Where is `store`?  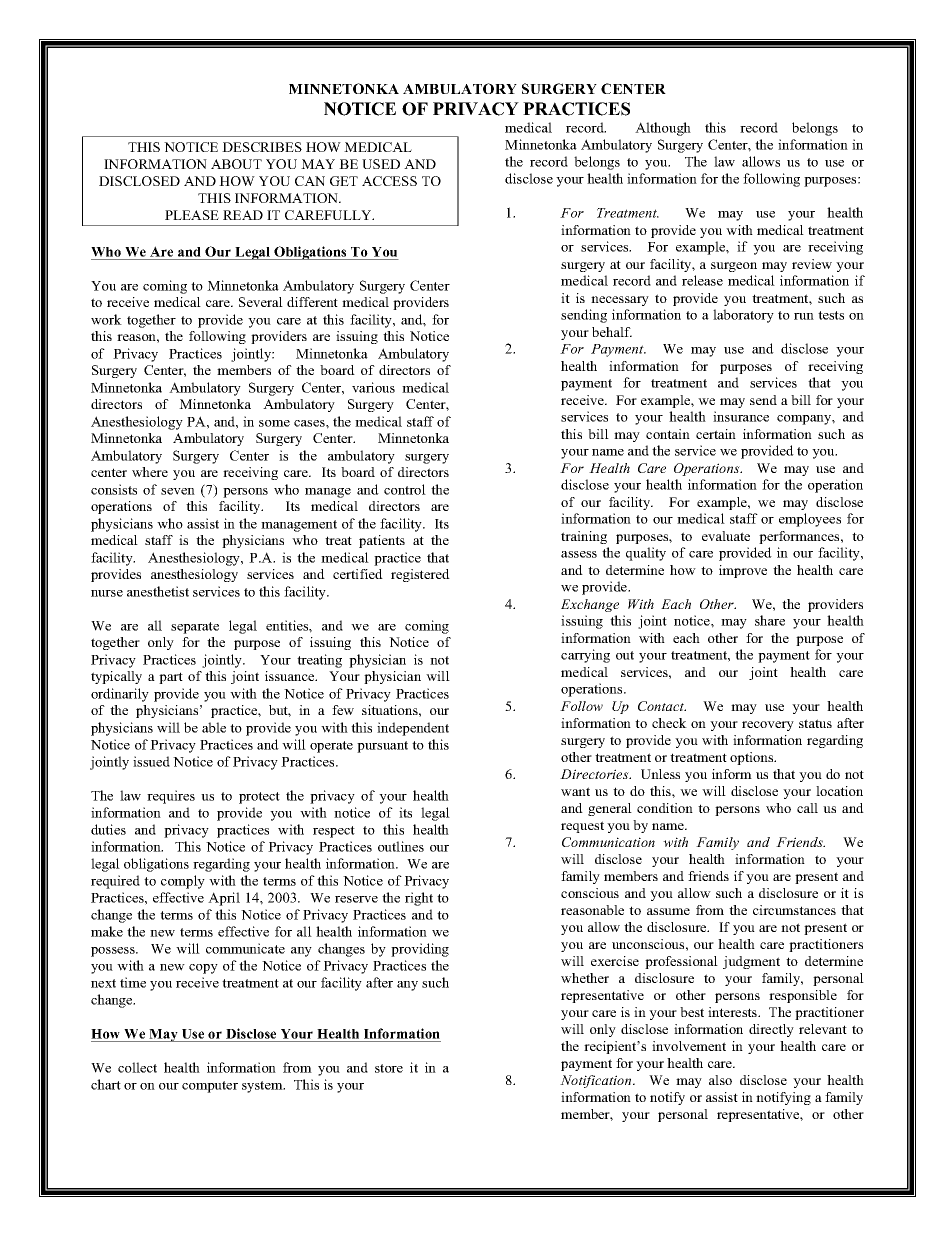
store is located at coordinates (389, 1068).
